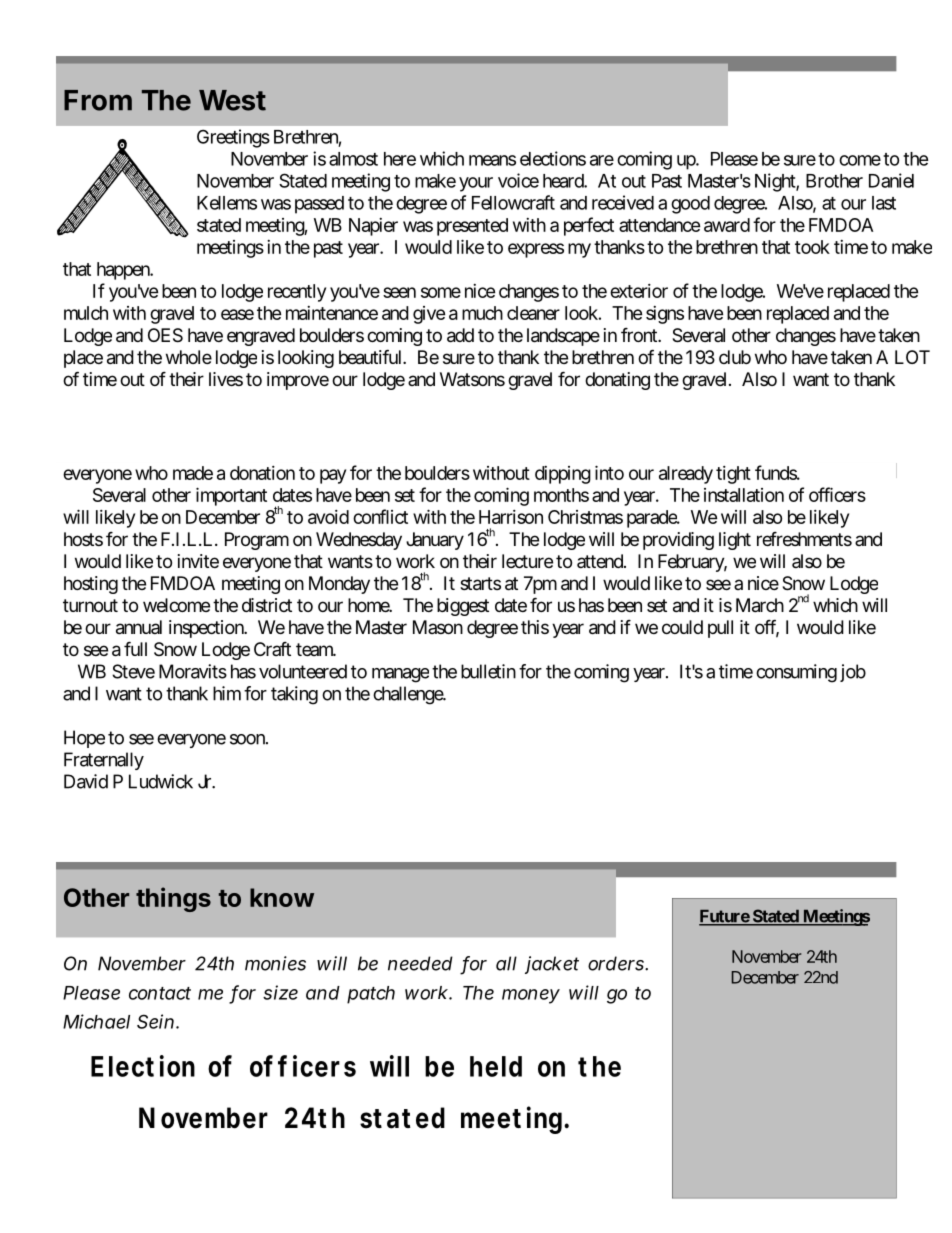 The image size is (952, 1233). What do you see at coordinates (233, 138) in the page?
I see `Greetings` at bounding box center [233, 138].
